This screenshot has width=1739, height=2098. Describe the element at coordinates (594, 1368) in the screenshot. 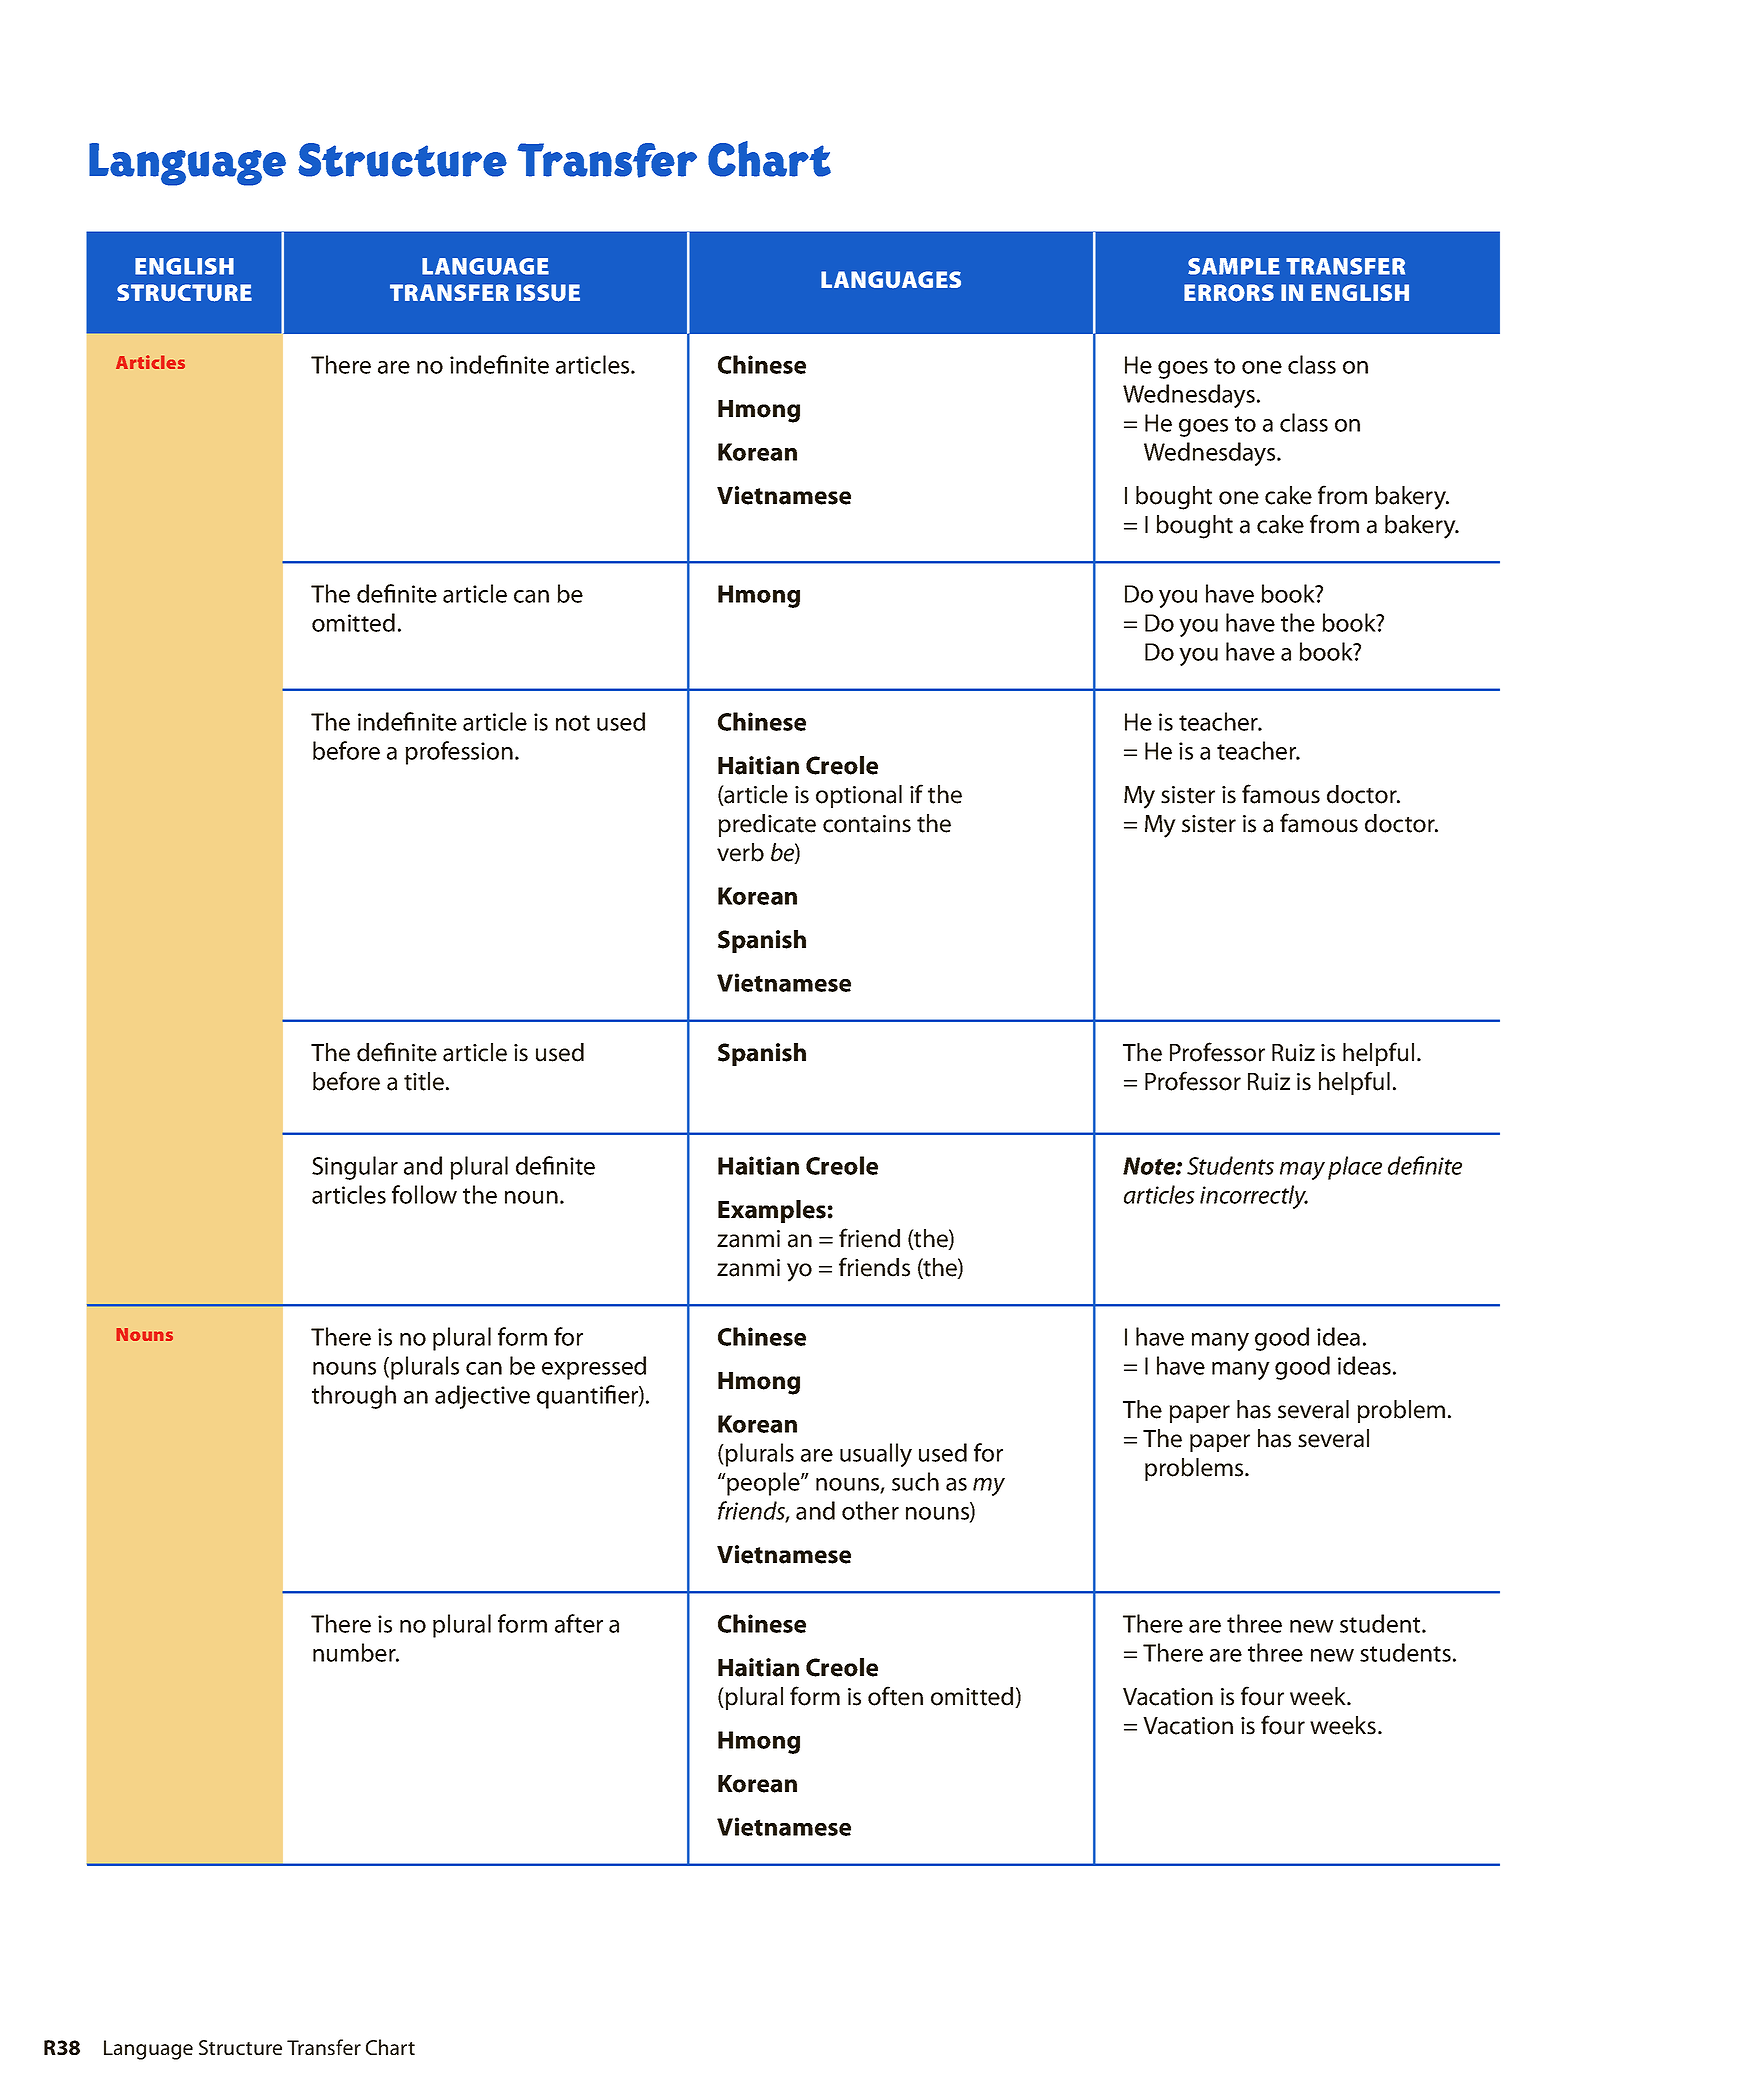

I see `expressed` at that location.
